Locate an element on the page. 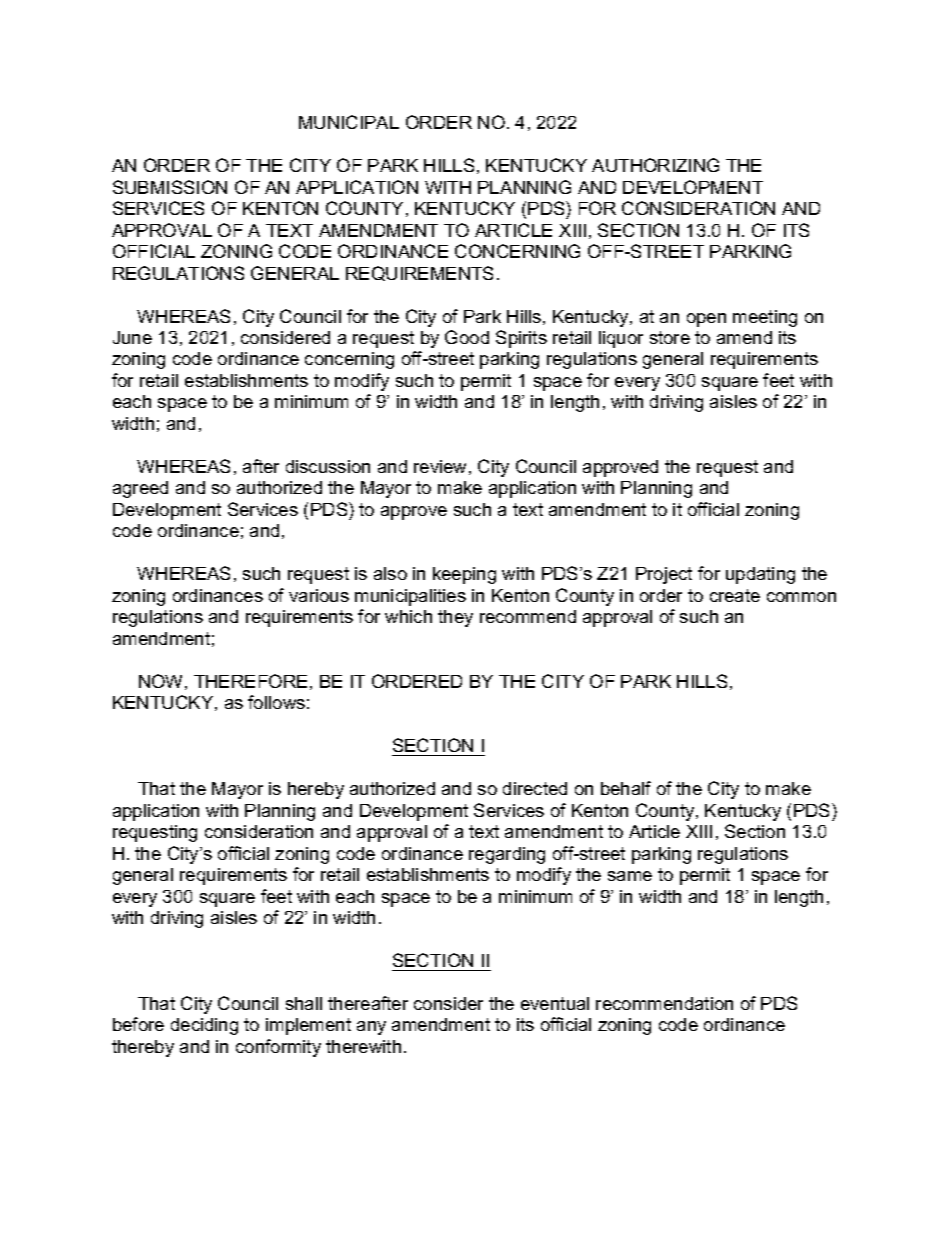 This document has width=952, height=1233. SUBMISSION is located at coordinates (170, 187).
